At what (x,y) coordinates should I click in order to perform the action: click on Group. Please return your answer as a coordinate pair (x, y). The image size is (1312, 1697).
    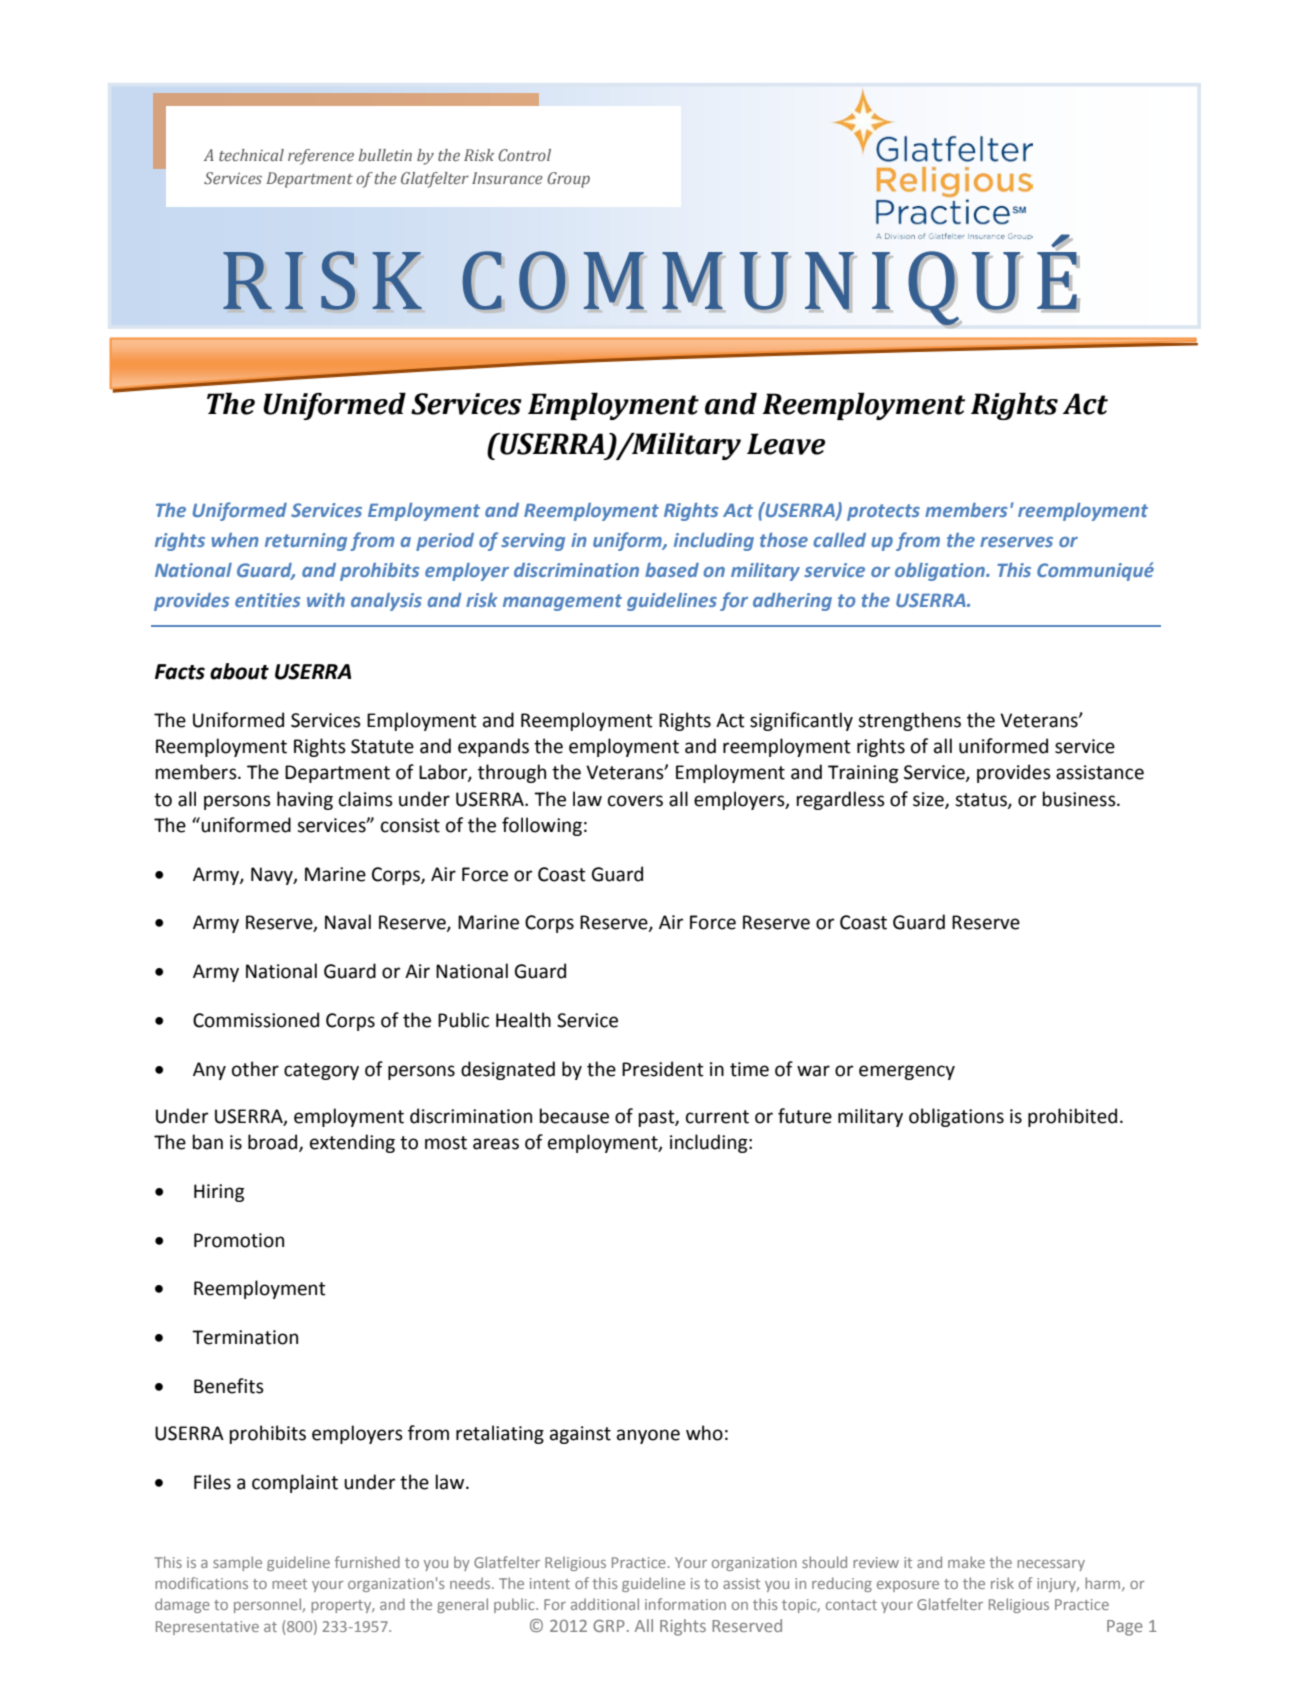
    Looking at the image, I should click on (568, 180).
